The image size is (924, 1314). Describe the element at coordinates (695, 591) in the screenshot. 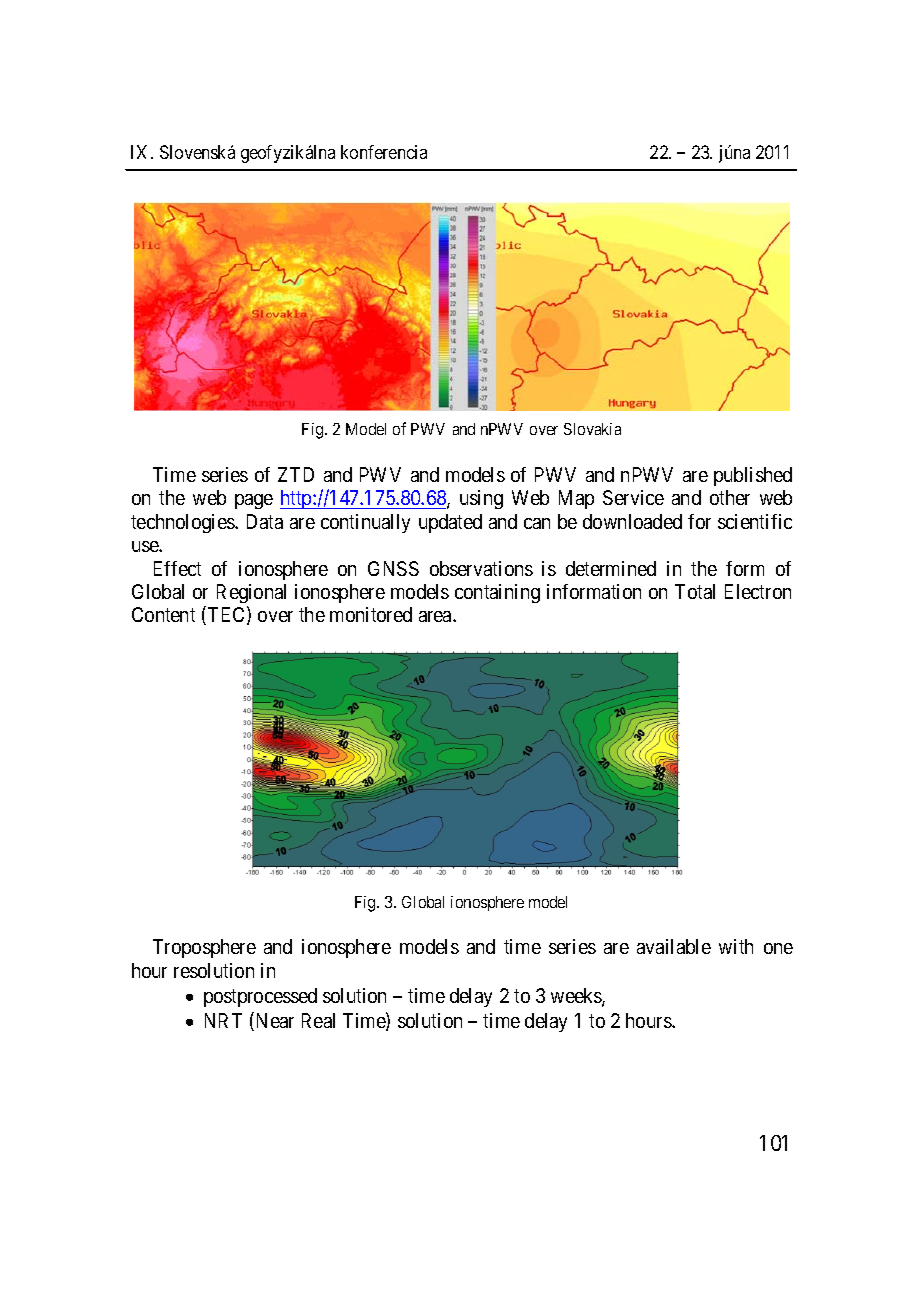

I see `Total` at that location.
